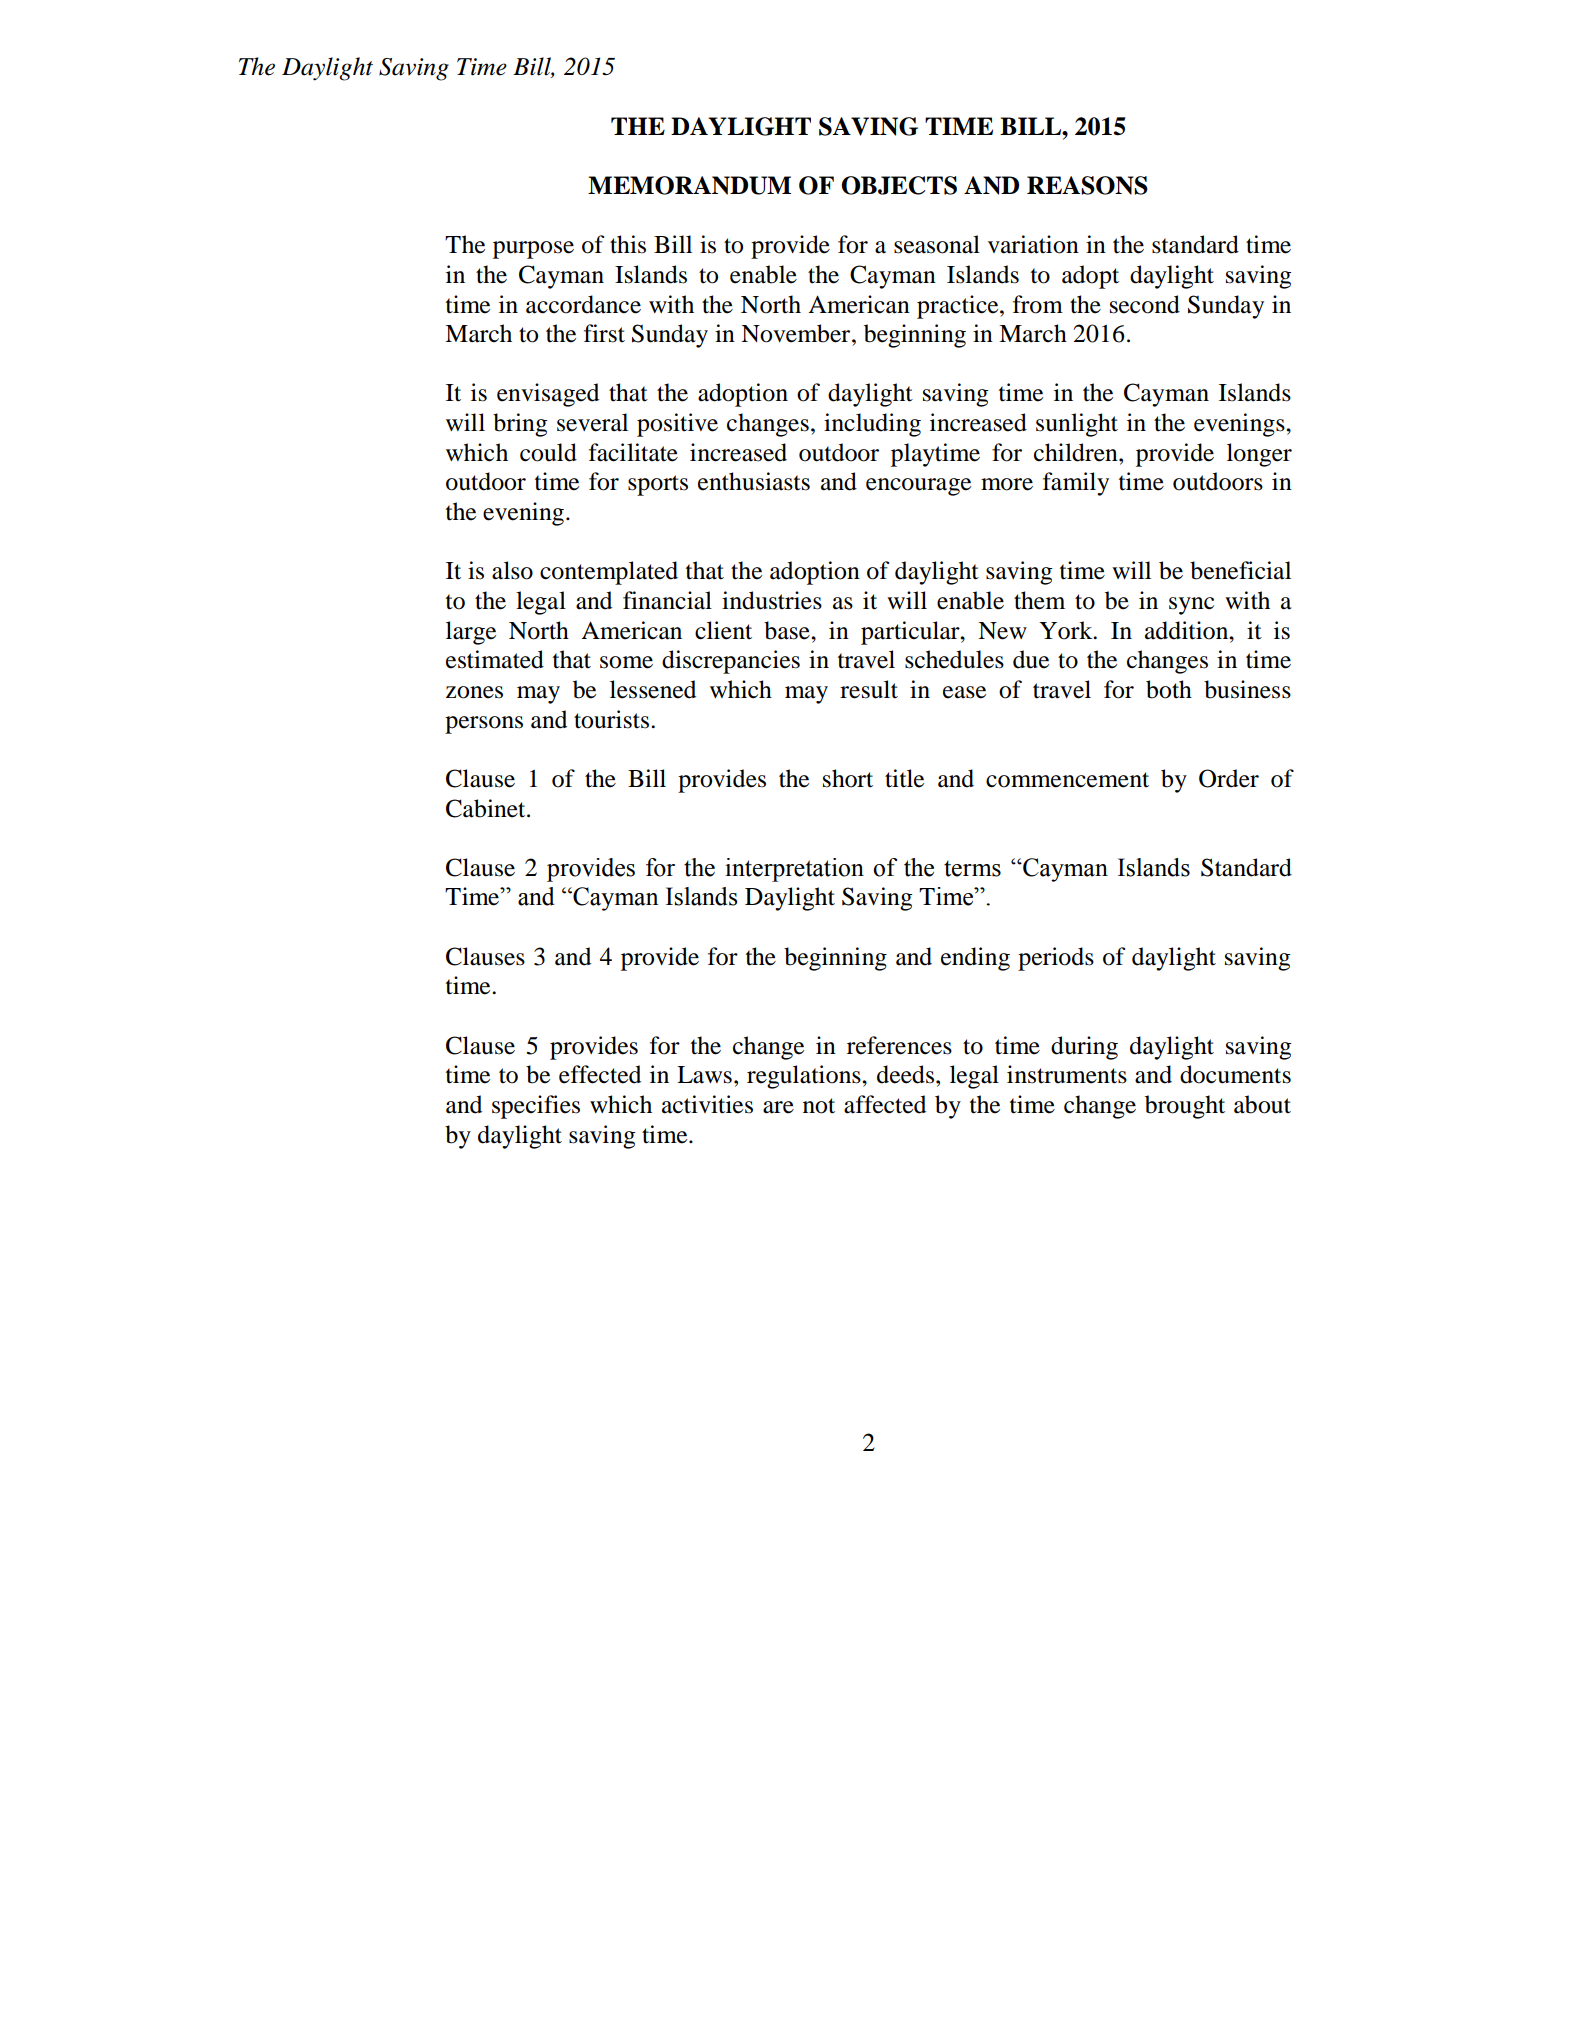  I want to click on brought, so click(1185, 1107).
